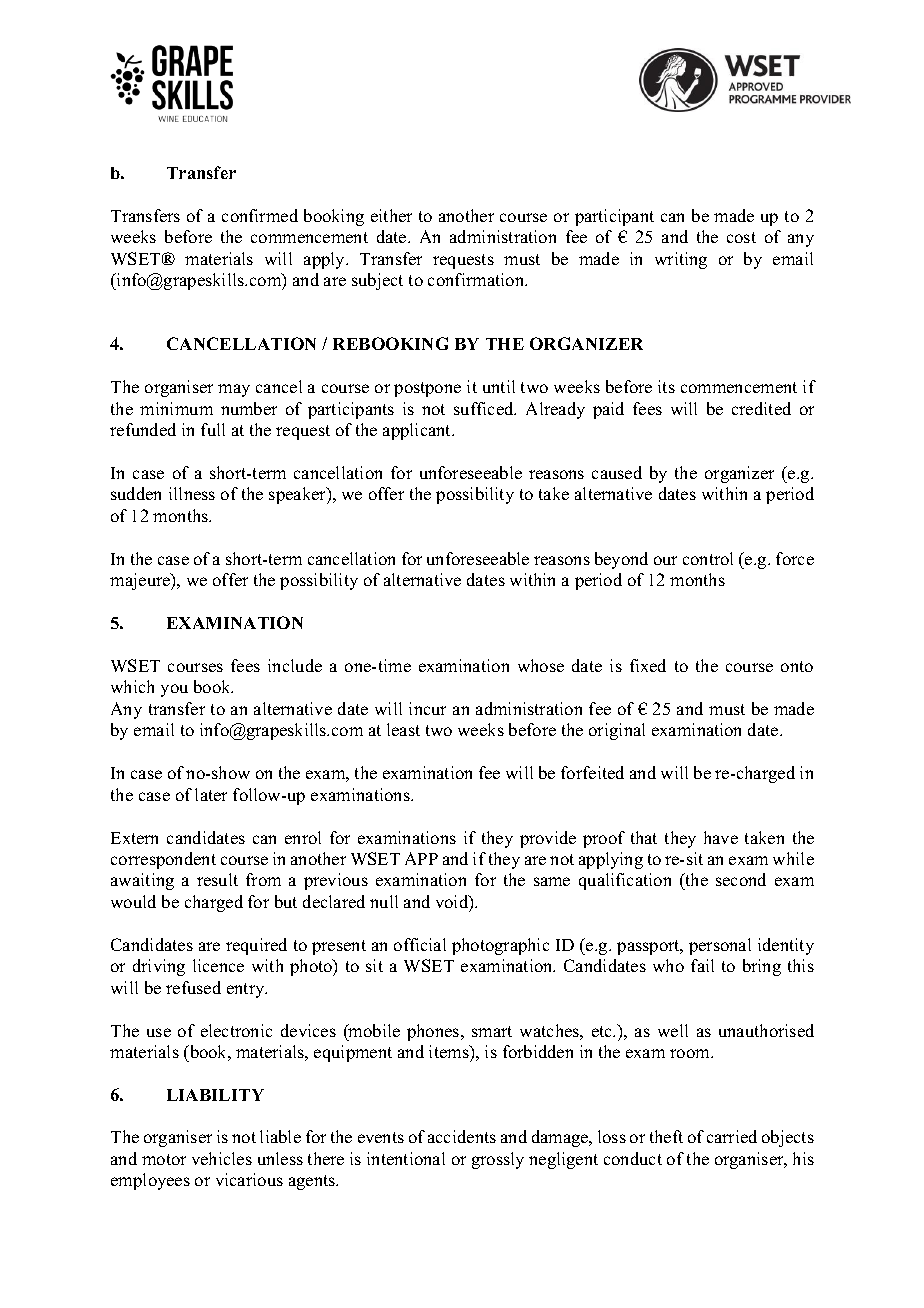 Image resolution: width=924 pixels, height=1308 pixels. Describe the element at coordinates (260, 215) in the screenshot. I see `confirmed` at that location.
